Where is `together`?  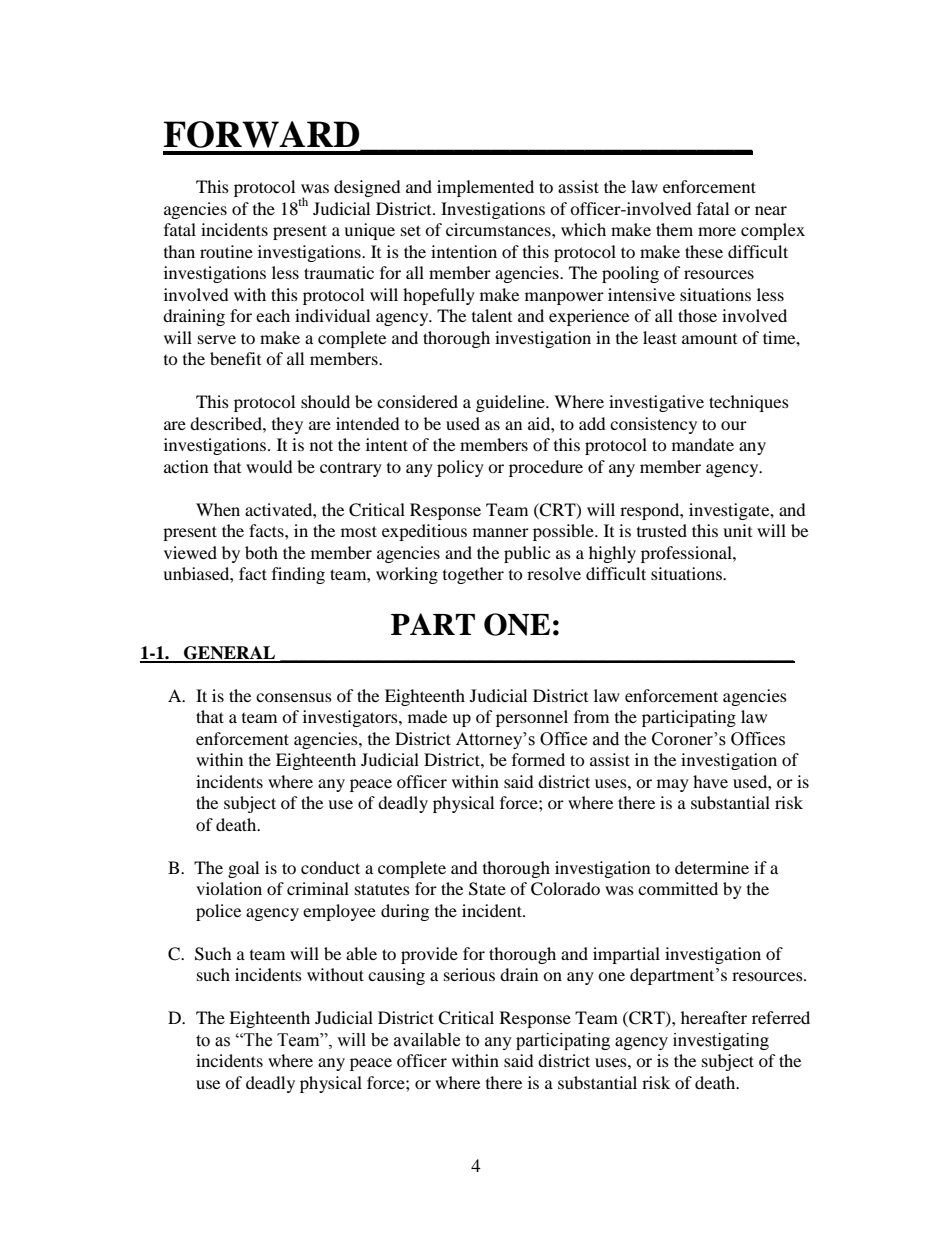
together is located at coordinates (473, 575).
